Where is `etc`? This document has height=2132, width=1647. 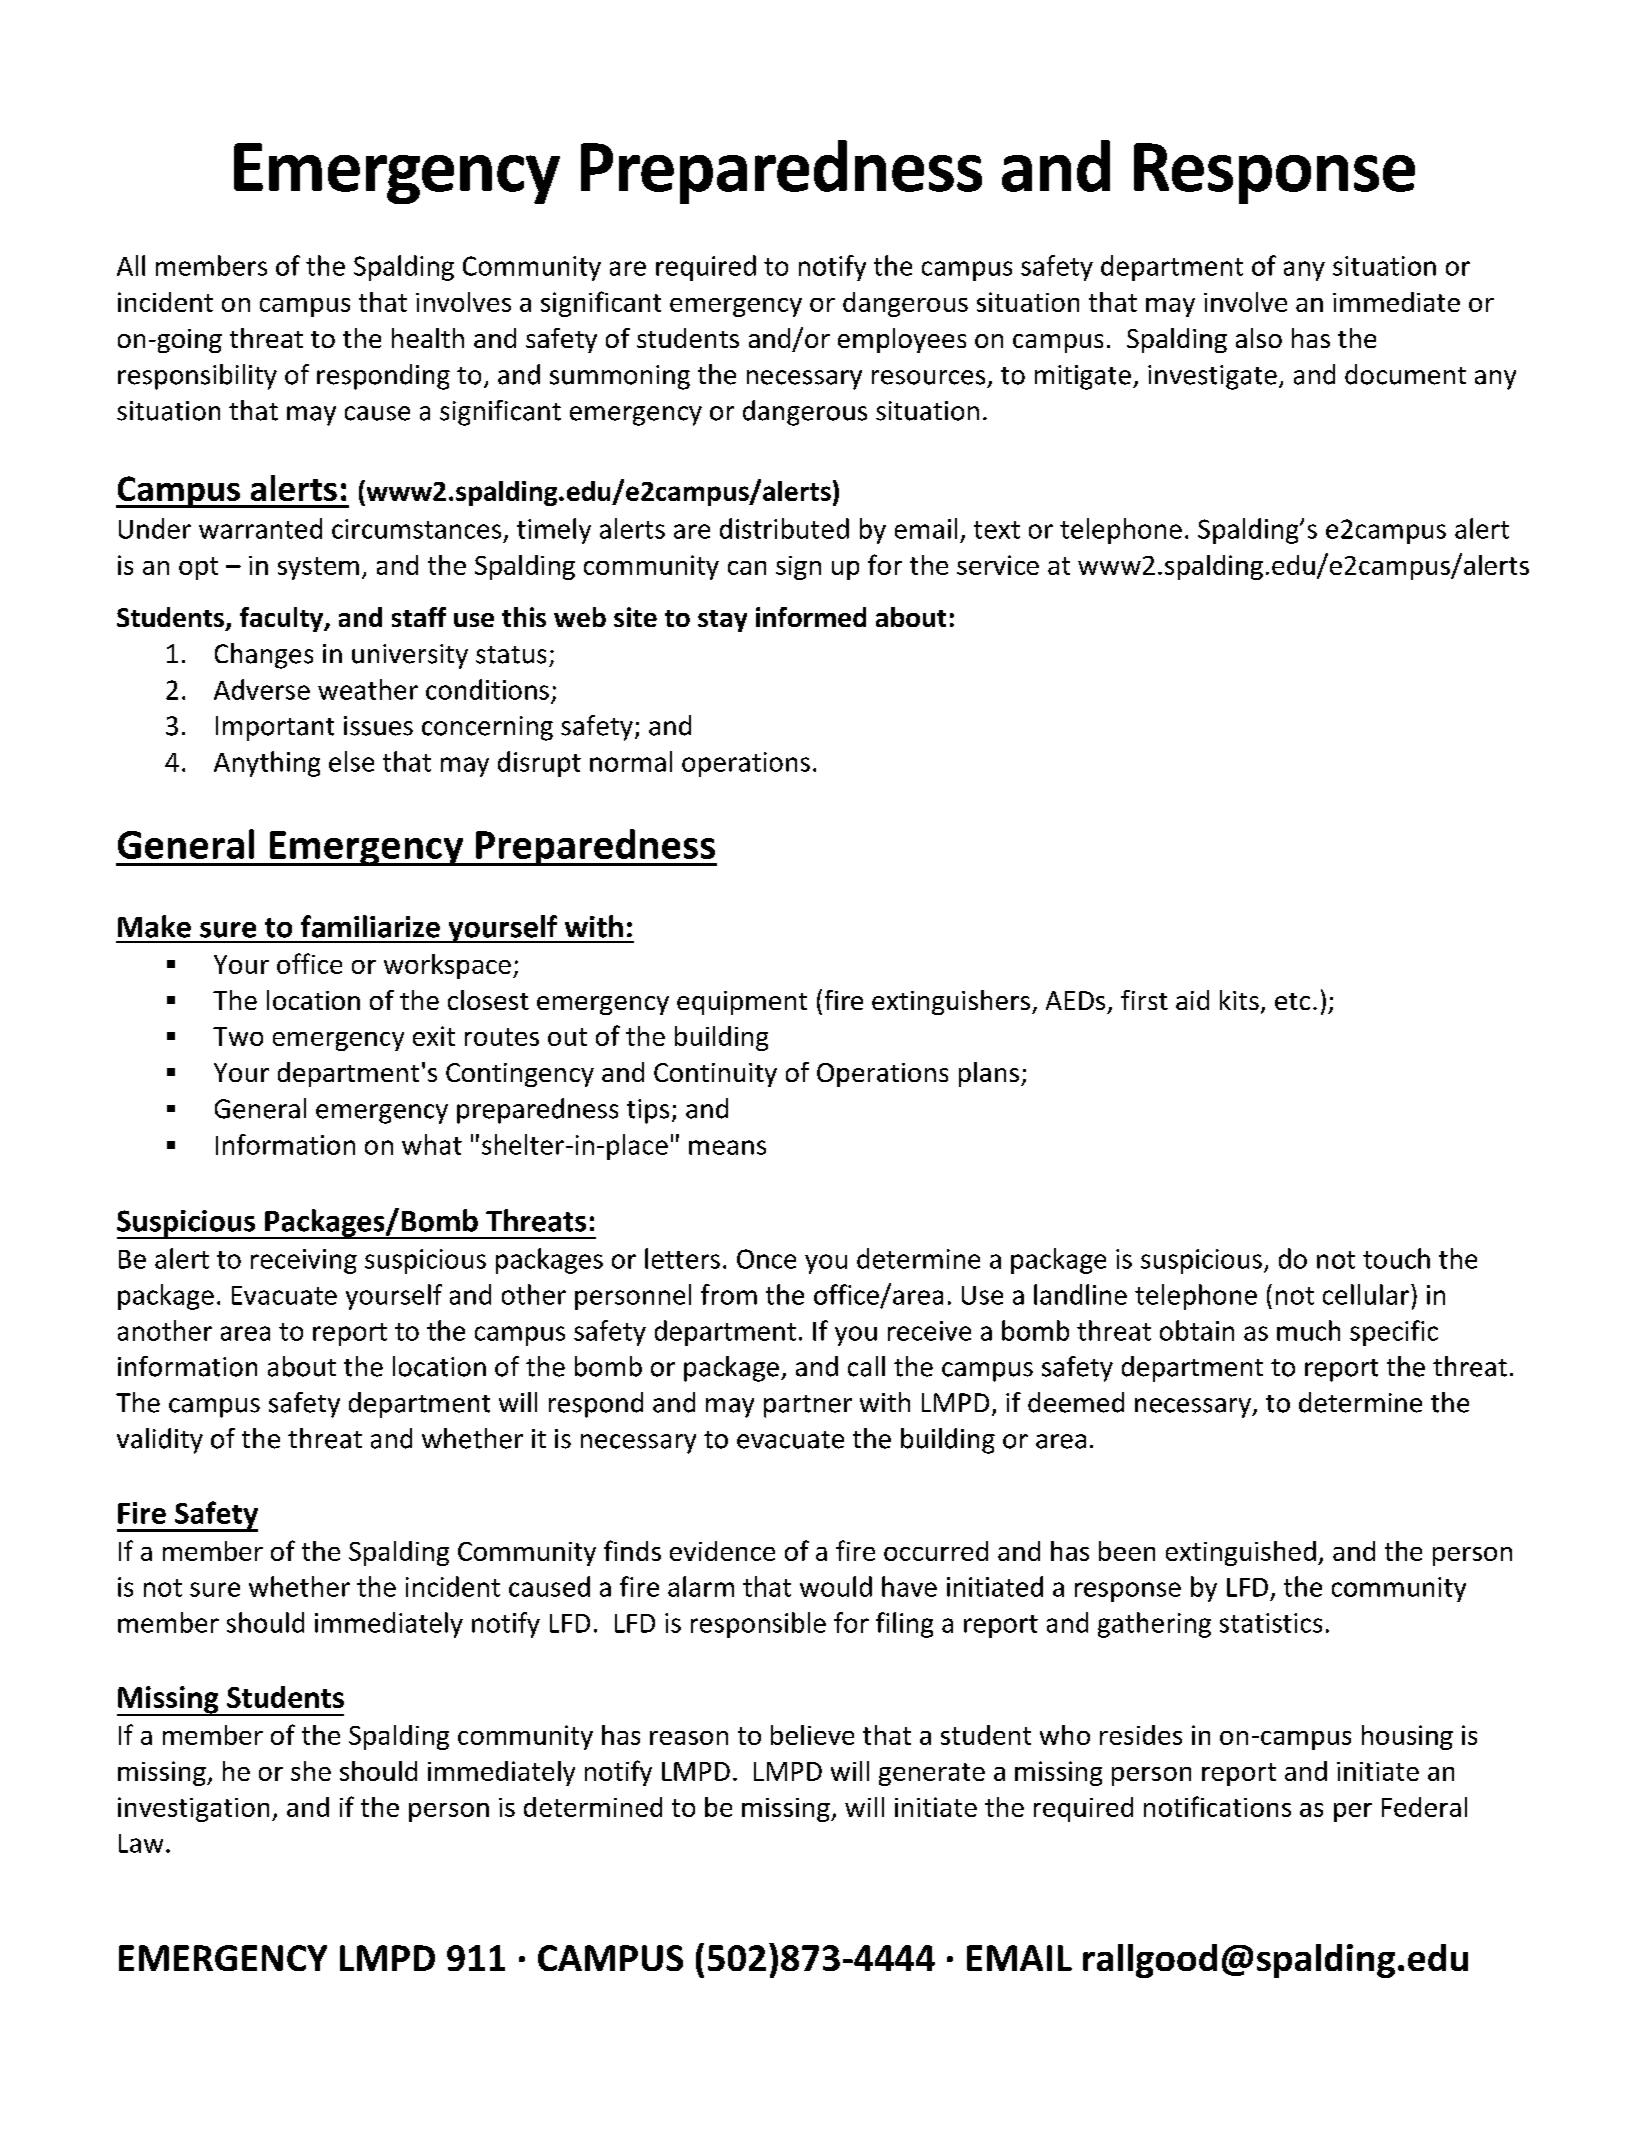
etc is located at coordinates (1292, 1001).
